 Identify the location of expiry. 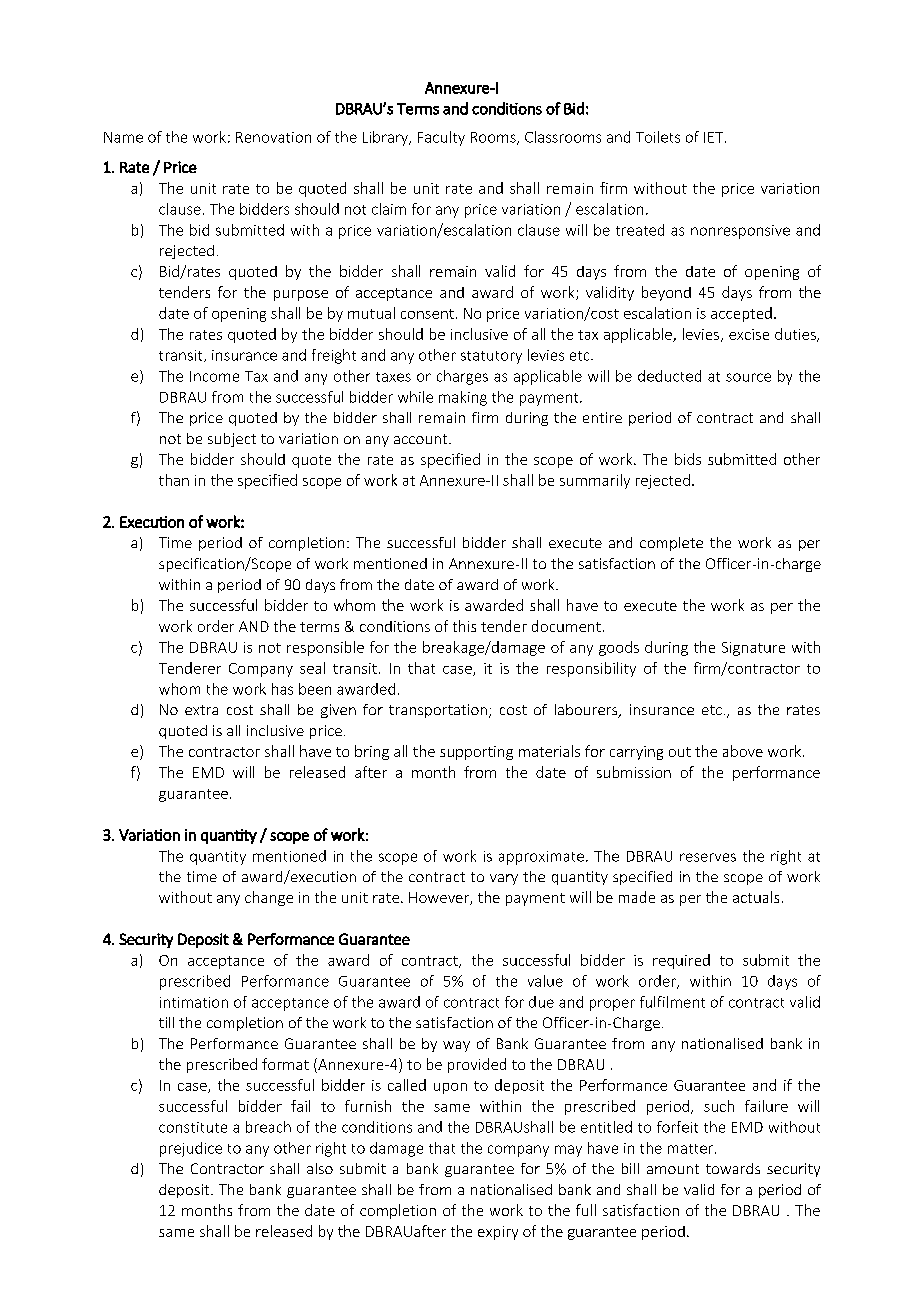
(498, 1233).
